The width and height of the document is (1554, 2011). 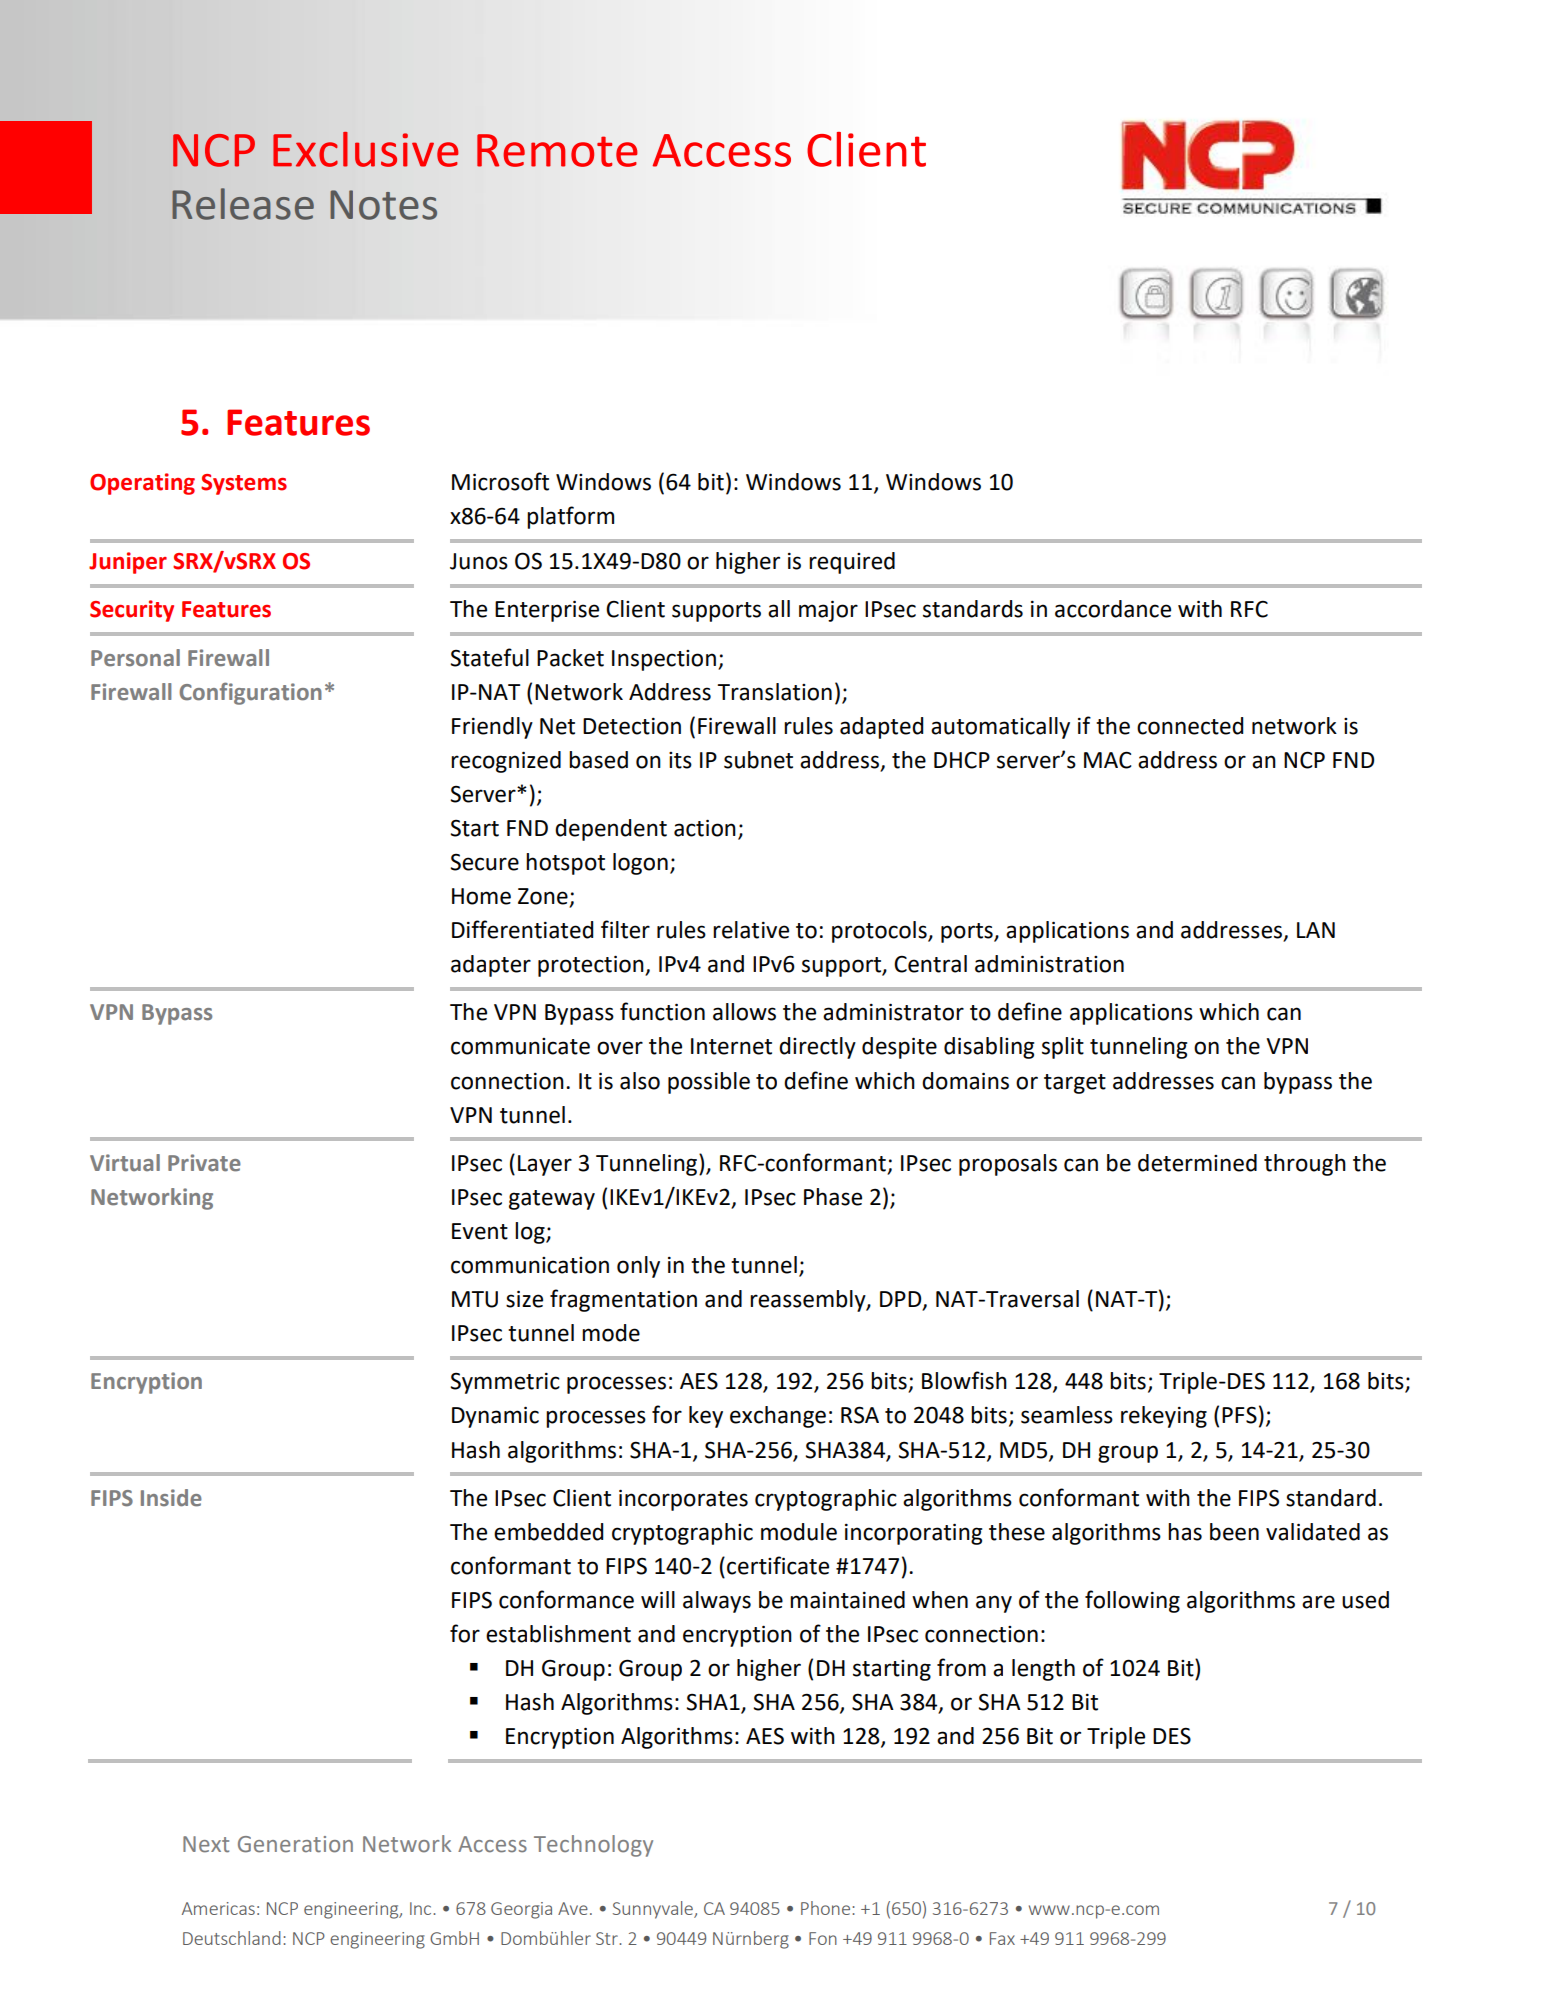 I want to click on Fax, so click(x=1002, y=1938).
